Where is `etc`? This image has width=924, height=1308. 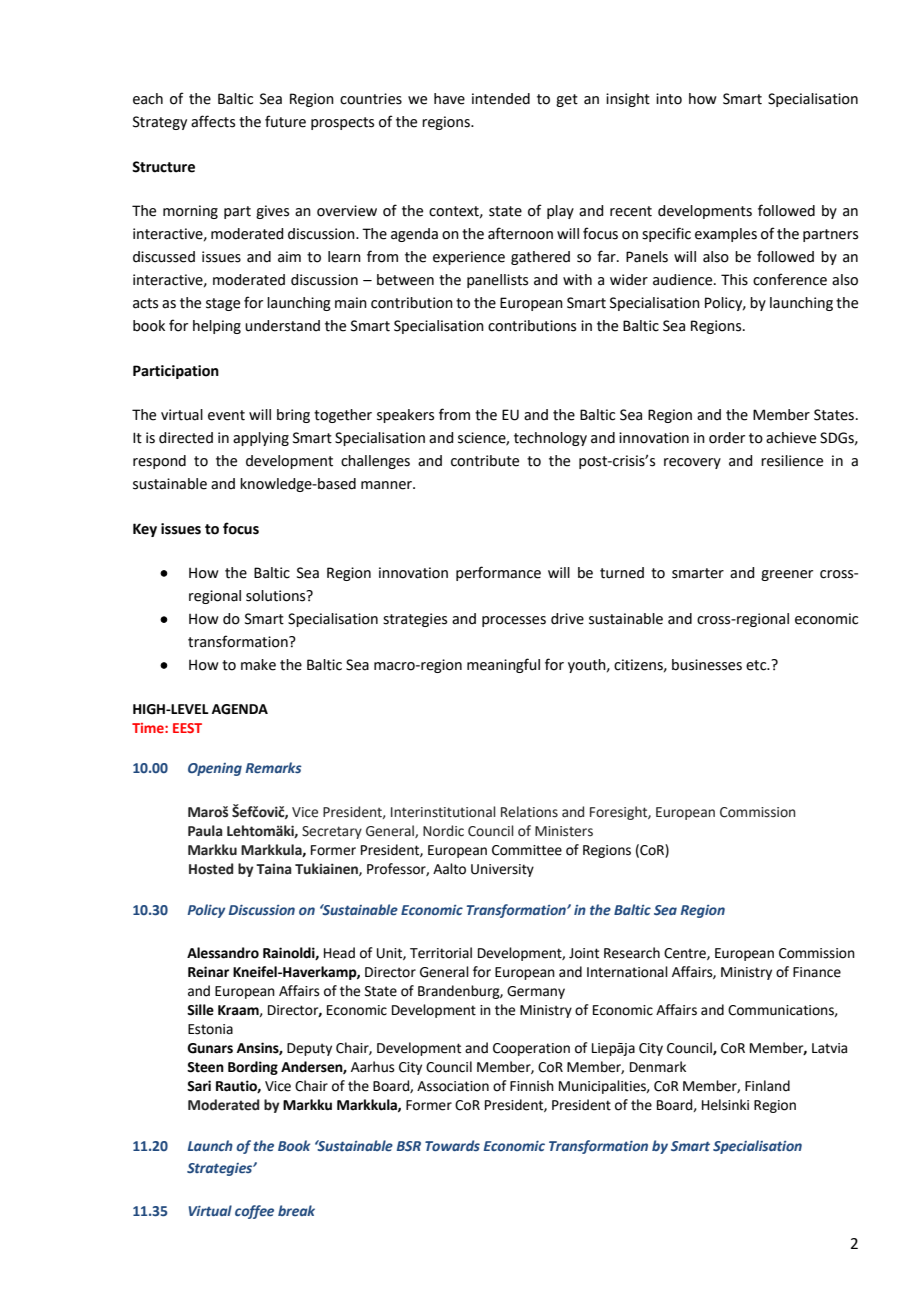
etc is located at coordinates (757, 665).
